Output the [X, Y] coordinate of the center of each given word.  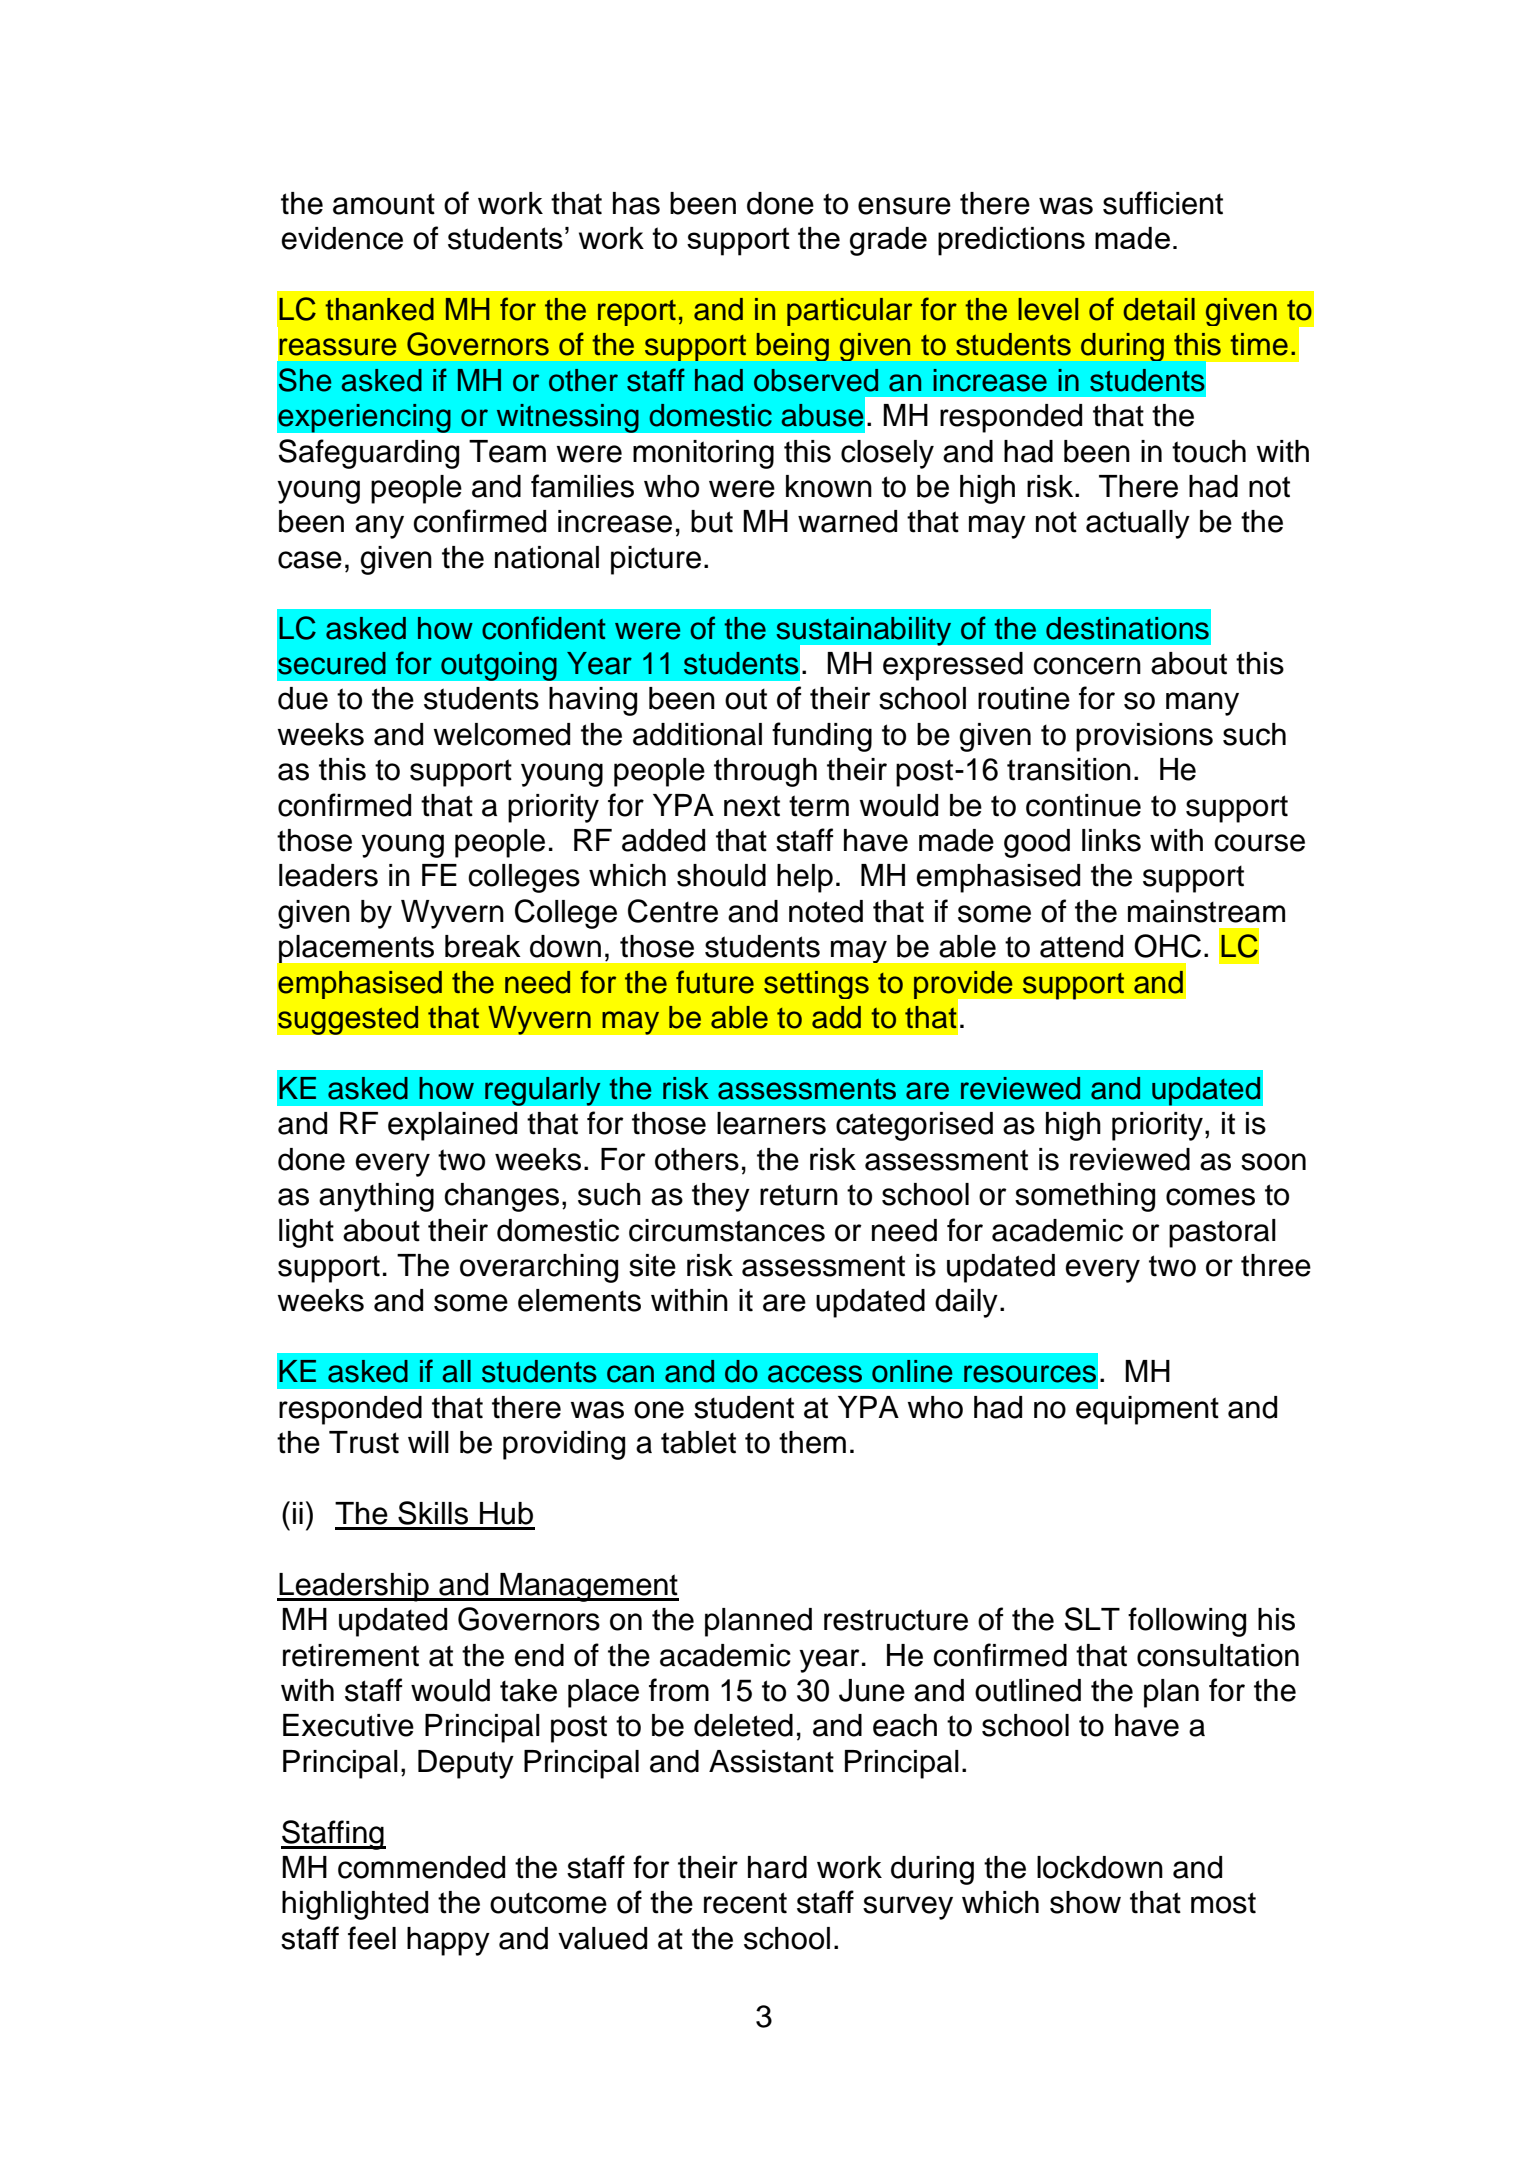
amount [384, 204]
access [815, 1374]
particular [849, 312]
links [1111, 840]
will [428, 1442]
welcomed [501, 734]
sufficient [1163, 203]
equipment [1147, 1410]
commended [421, 1867]
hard [777, 1867]
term [819, 806]
